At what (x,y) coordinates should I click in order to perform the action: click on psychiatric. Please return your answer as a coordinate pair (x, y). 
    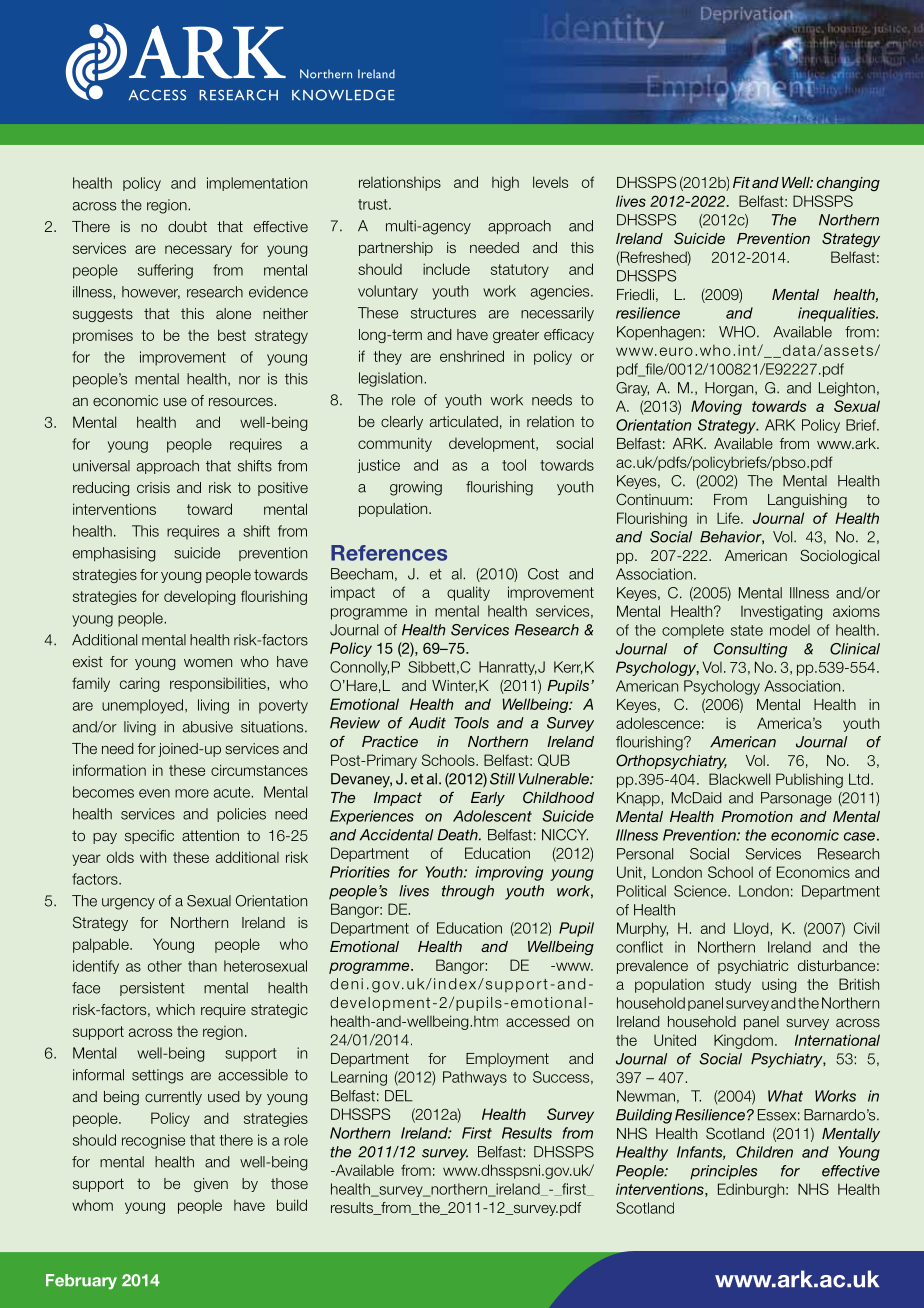
    Looking at the image, I should click on (753, 967).
